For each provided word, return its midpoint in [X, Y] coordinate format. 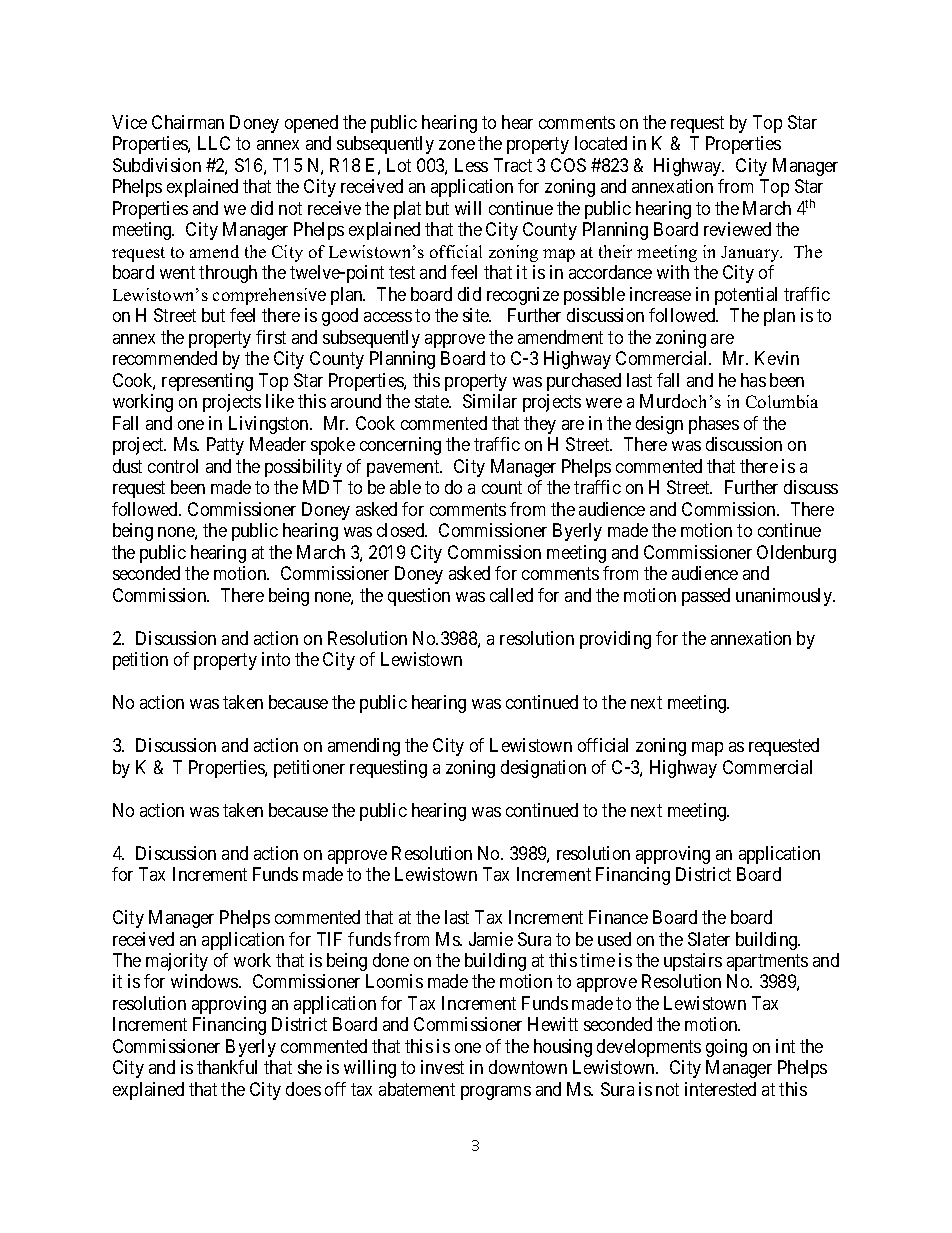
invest [442, 1067]
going [726, 1048]
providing [615, 640]
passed [706, 597]
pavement [404, 468]
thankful [227, 1067]
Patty [225, 446]
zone [457, 145]
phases [714, 425]
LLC [214, 143]
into [276, 659]
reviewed [737, 229]
